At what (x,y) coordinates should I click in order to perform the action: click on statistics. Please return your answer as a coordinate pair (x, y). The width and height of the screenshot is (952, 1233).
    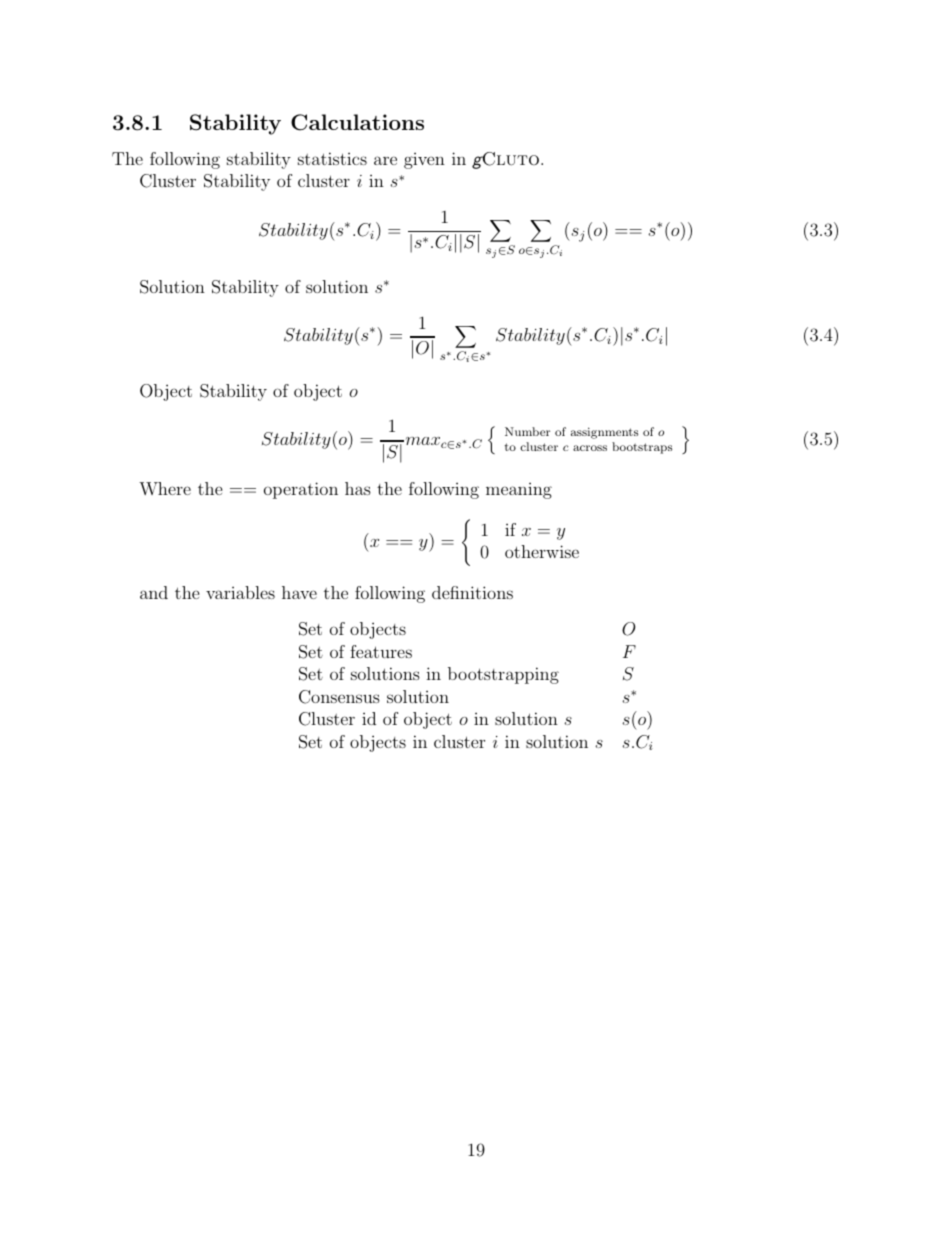
    Looking at the image, I should click on (332, 158).
